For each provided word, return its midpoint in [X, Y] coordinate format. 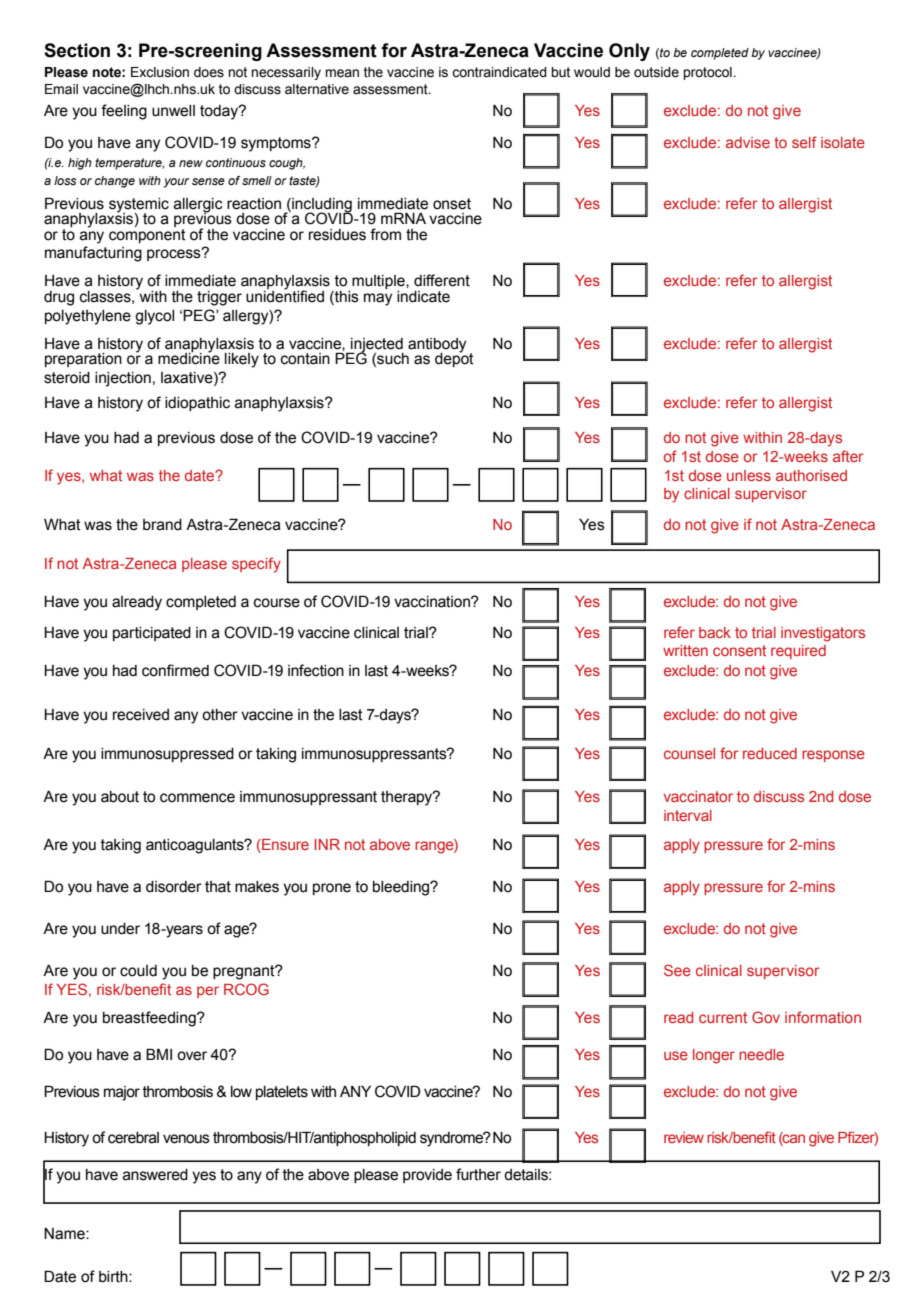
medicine [189, 357]
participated [152, 634]
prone [332, 889]
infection [316, 670]
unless [749, 475]
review [684, 1137]
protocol [708, 73]
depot [454, 358]
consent [739, 650]
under [120, 929]
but [560, 72]
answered [155, 1175]
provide [427, 1176]
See [677, 970]
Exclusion [160, 72]
